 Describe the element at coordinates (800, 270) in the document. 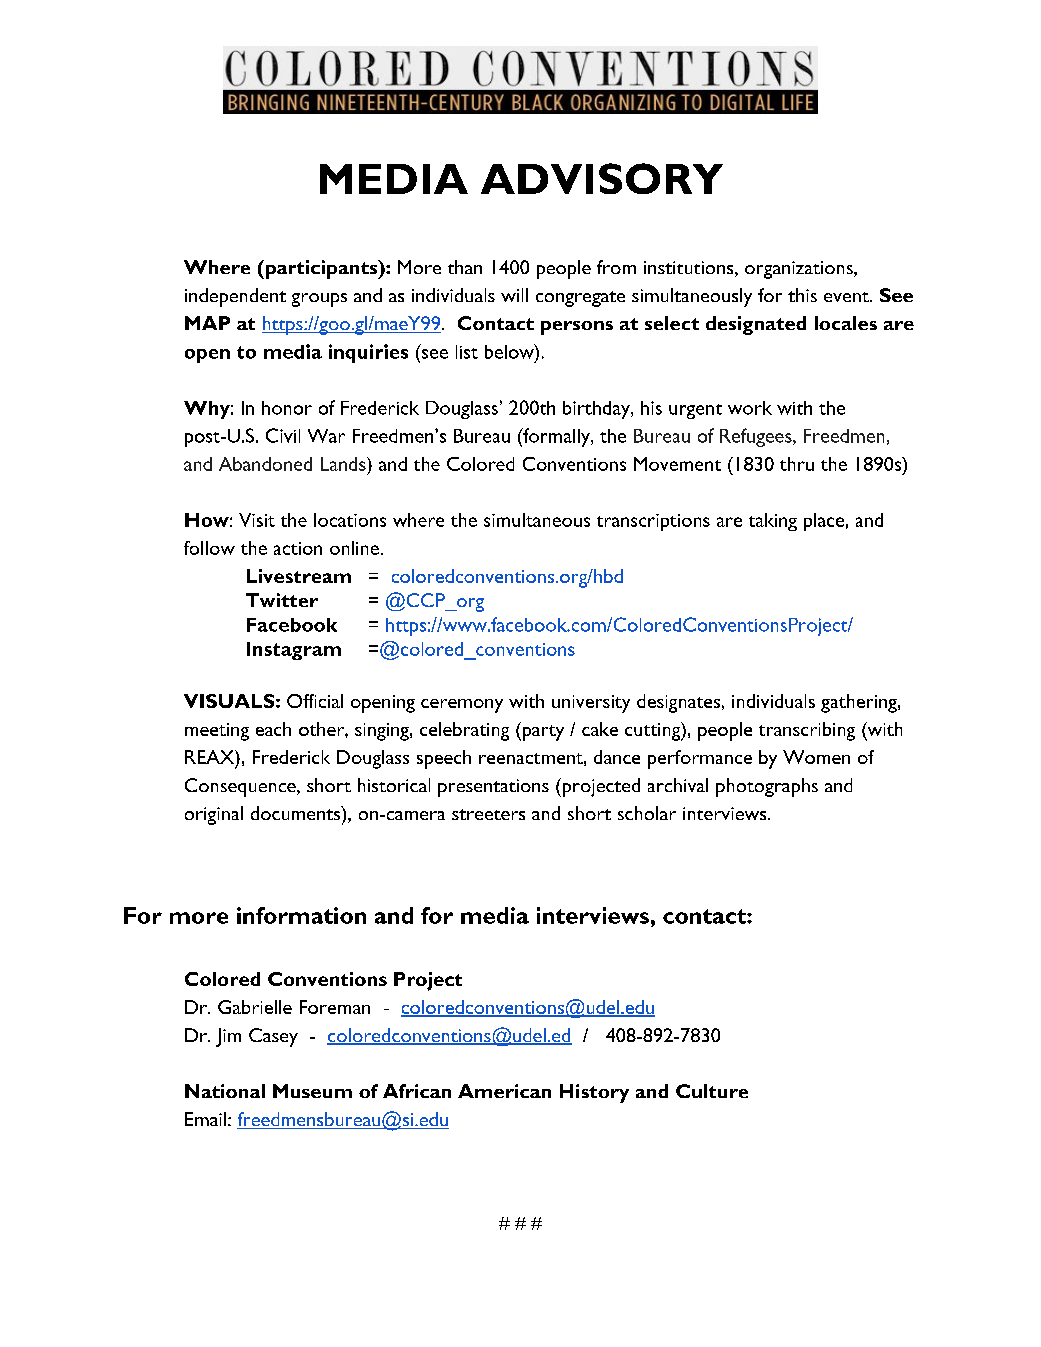

I see `organizations` at that location.
